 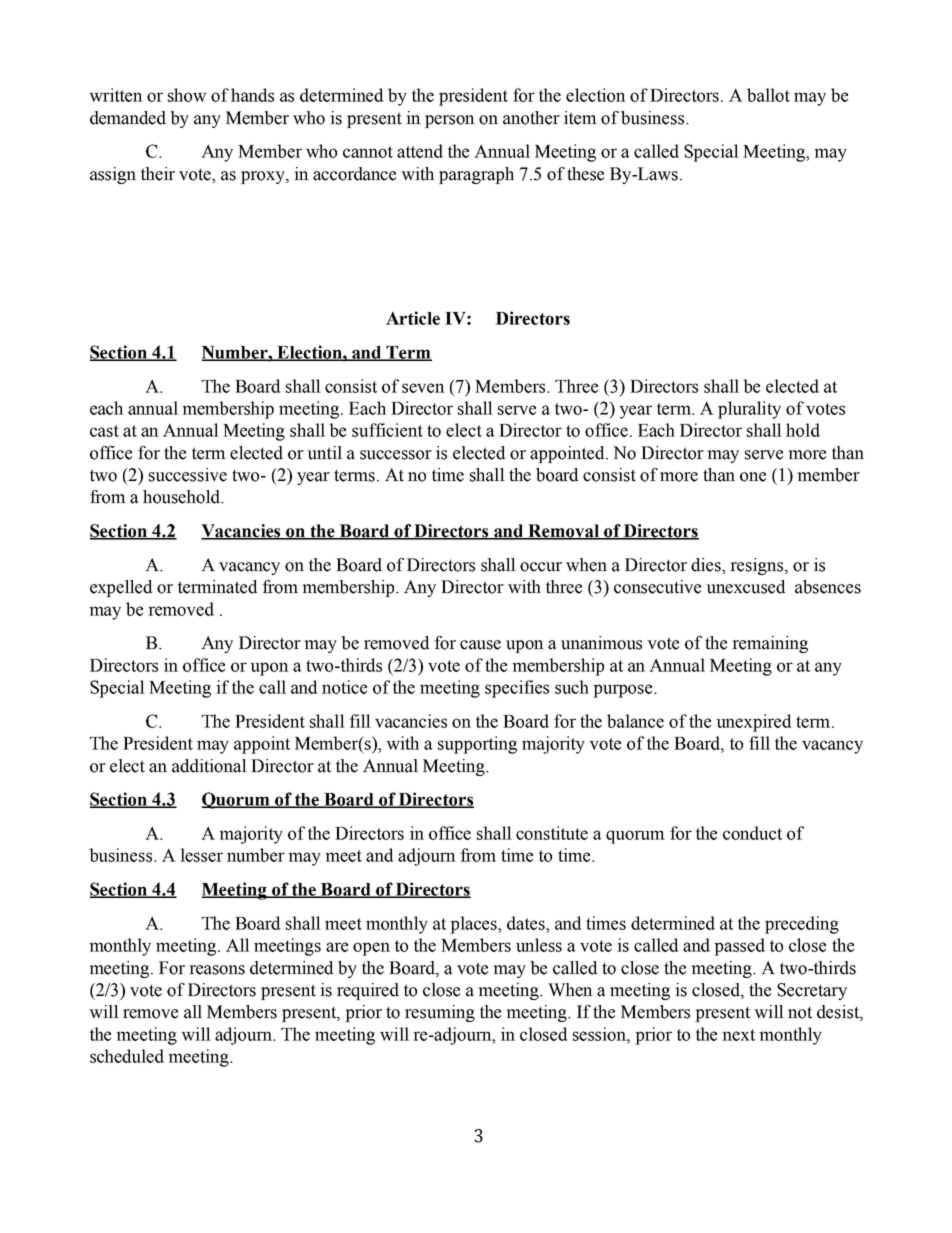 I want to click on supporting, so click(x=477, y=745).
